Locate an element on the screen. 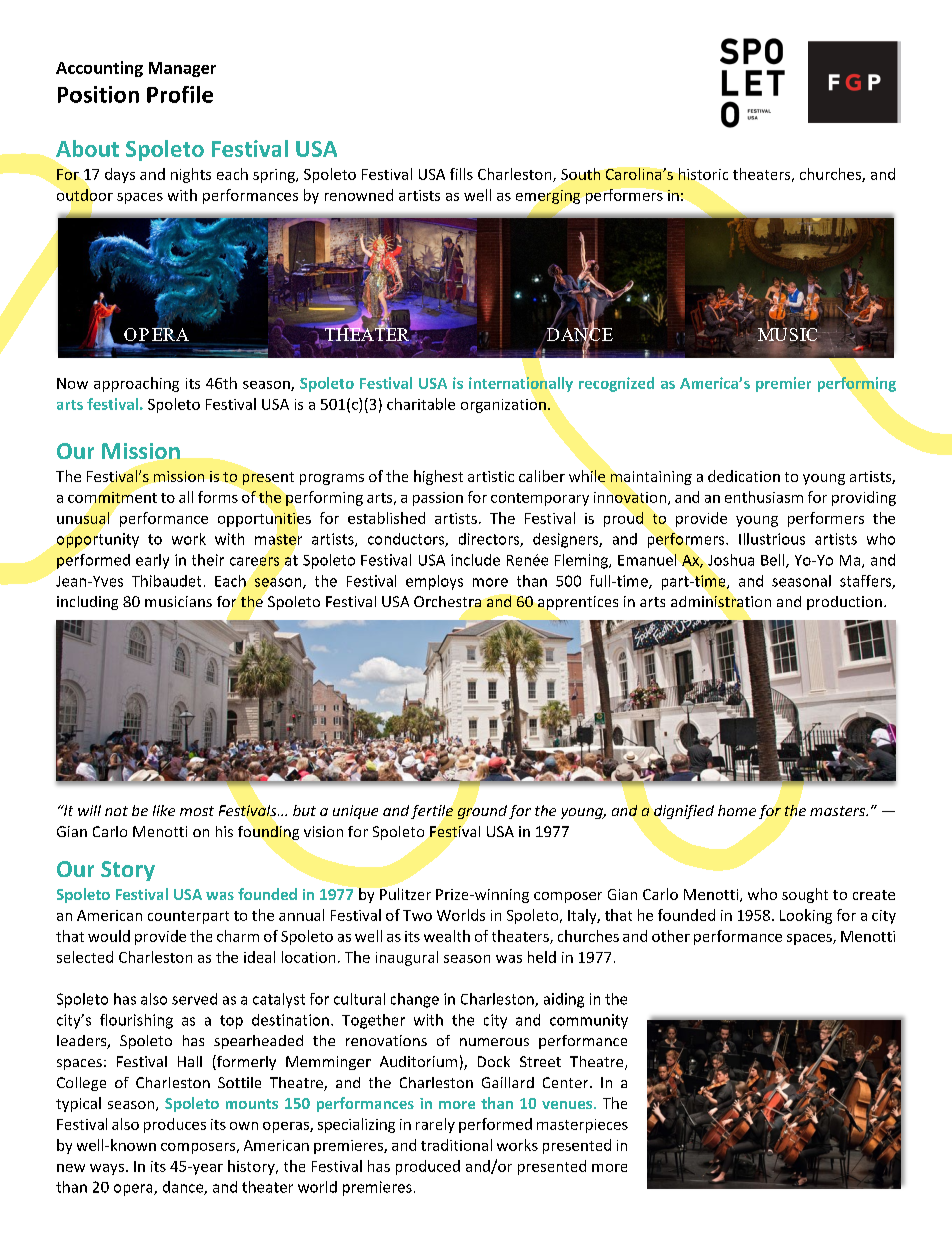 This screenshot has height=1233, width=952. home is located at coordinates (737, 810).
